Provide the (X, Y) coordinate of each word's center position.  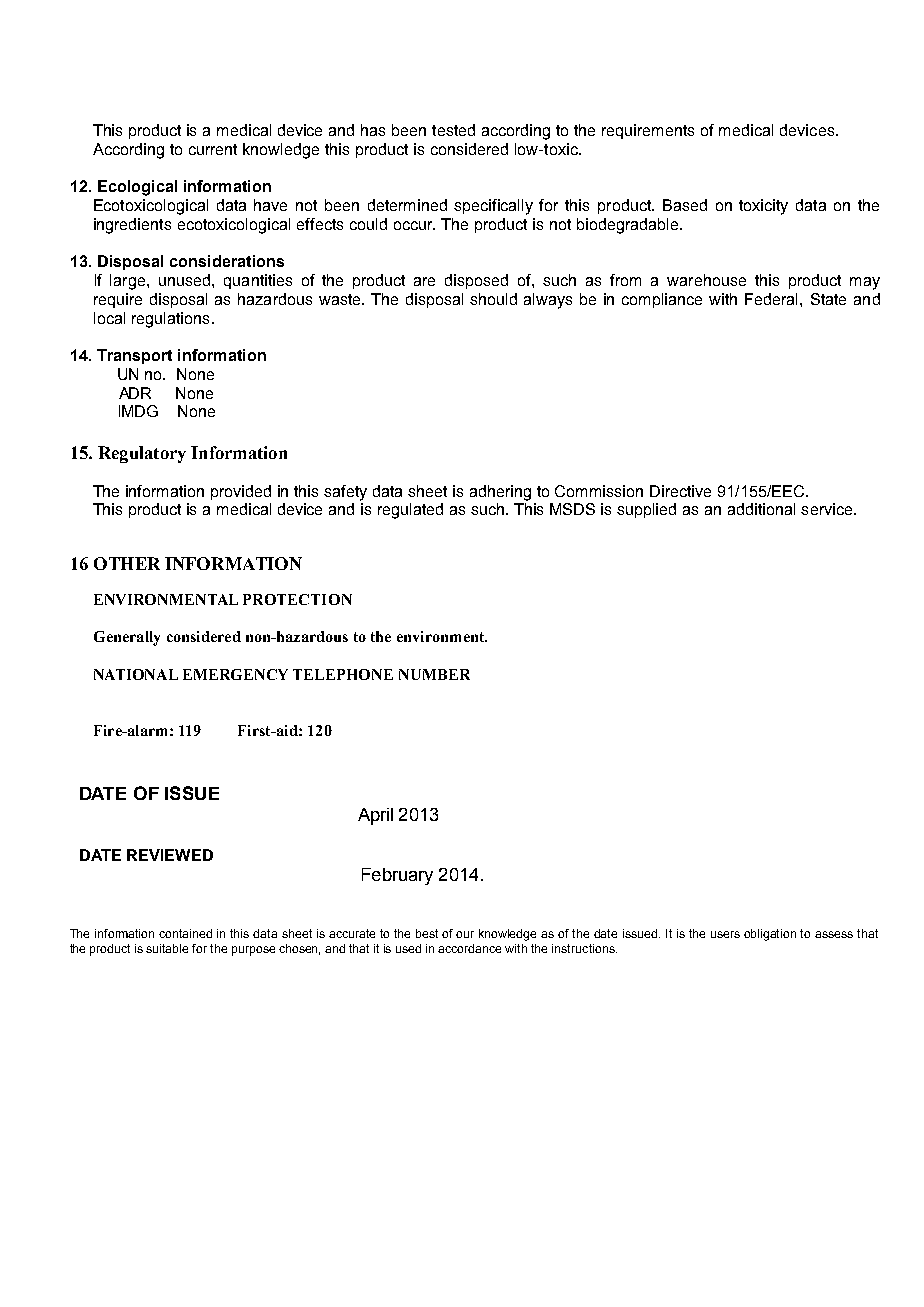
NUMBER (434, 674)
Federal (773, 299)
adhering (500, 493)
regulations (170, 320)
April (375, 816)
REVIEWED (170, 855)
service (828, 509)
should (493, 299)
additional (761, 509)
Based (685, 205)
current (213, 149)
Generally (127, 638)
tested (453, 130)
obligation (770, 935)
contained (185, 933)
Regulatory (142, 454)
